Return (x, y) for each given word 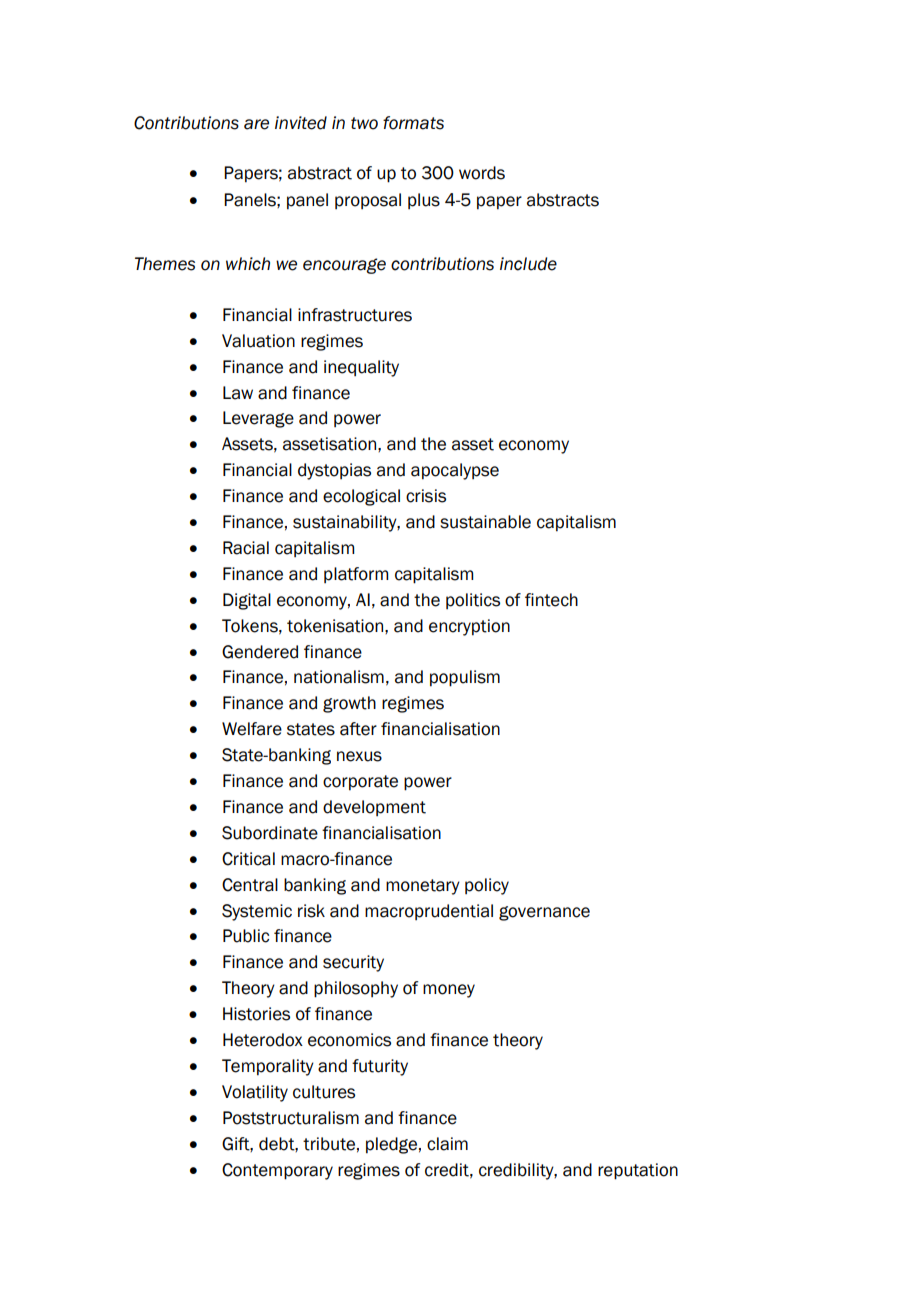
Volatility (255, 1093)
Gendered (260, 652)
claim (447, 1144)
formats (413, 123)
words (482, 173)
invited (301, 123)
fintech (551, 600)
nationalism (339, 677)
